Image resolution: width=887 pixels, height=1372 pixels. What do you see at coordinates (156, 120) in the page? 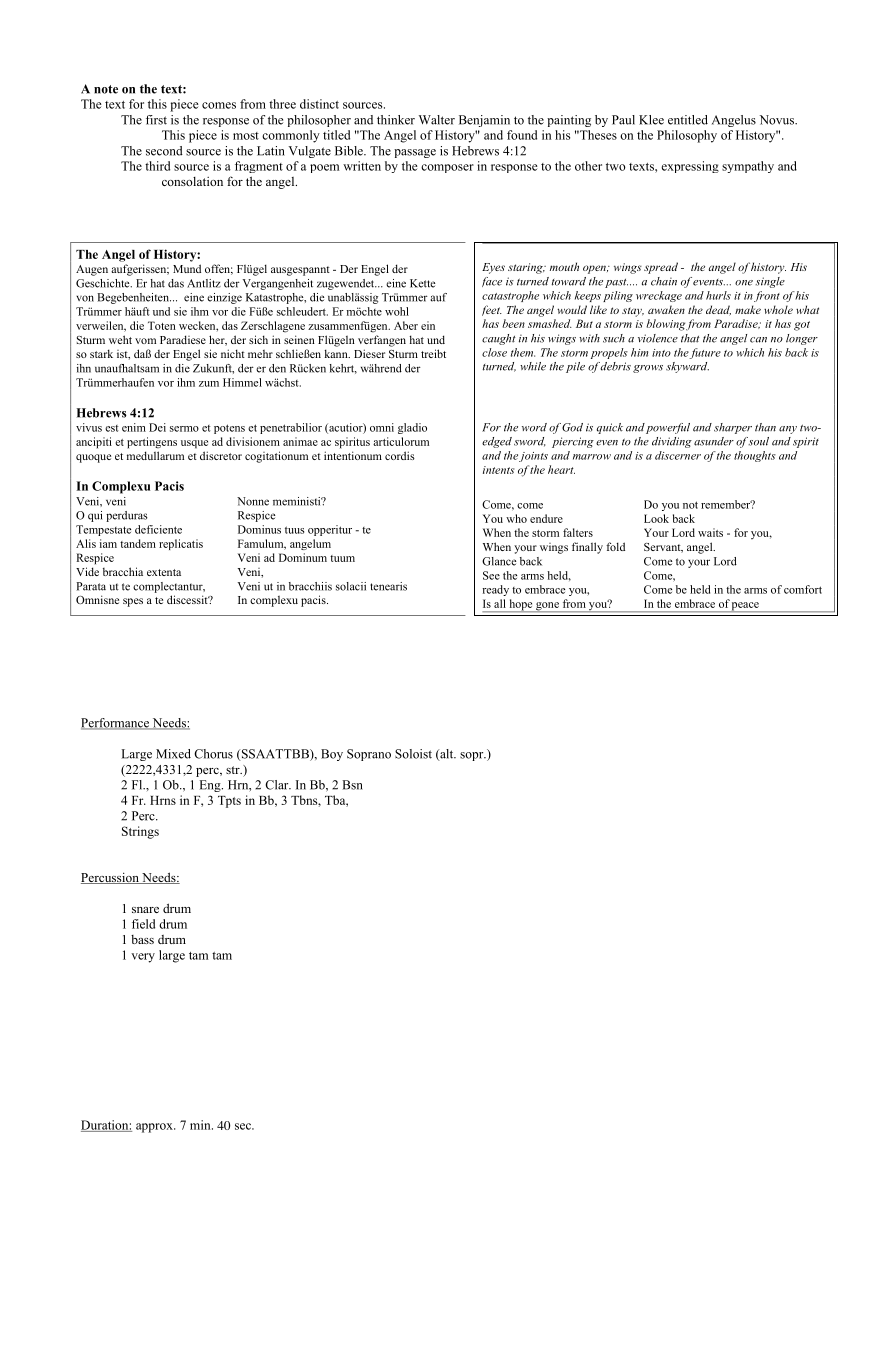
I see `first` at bounding box center [156, 120].
